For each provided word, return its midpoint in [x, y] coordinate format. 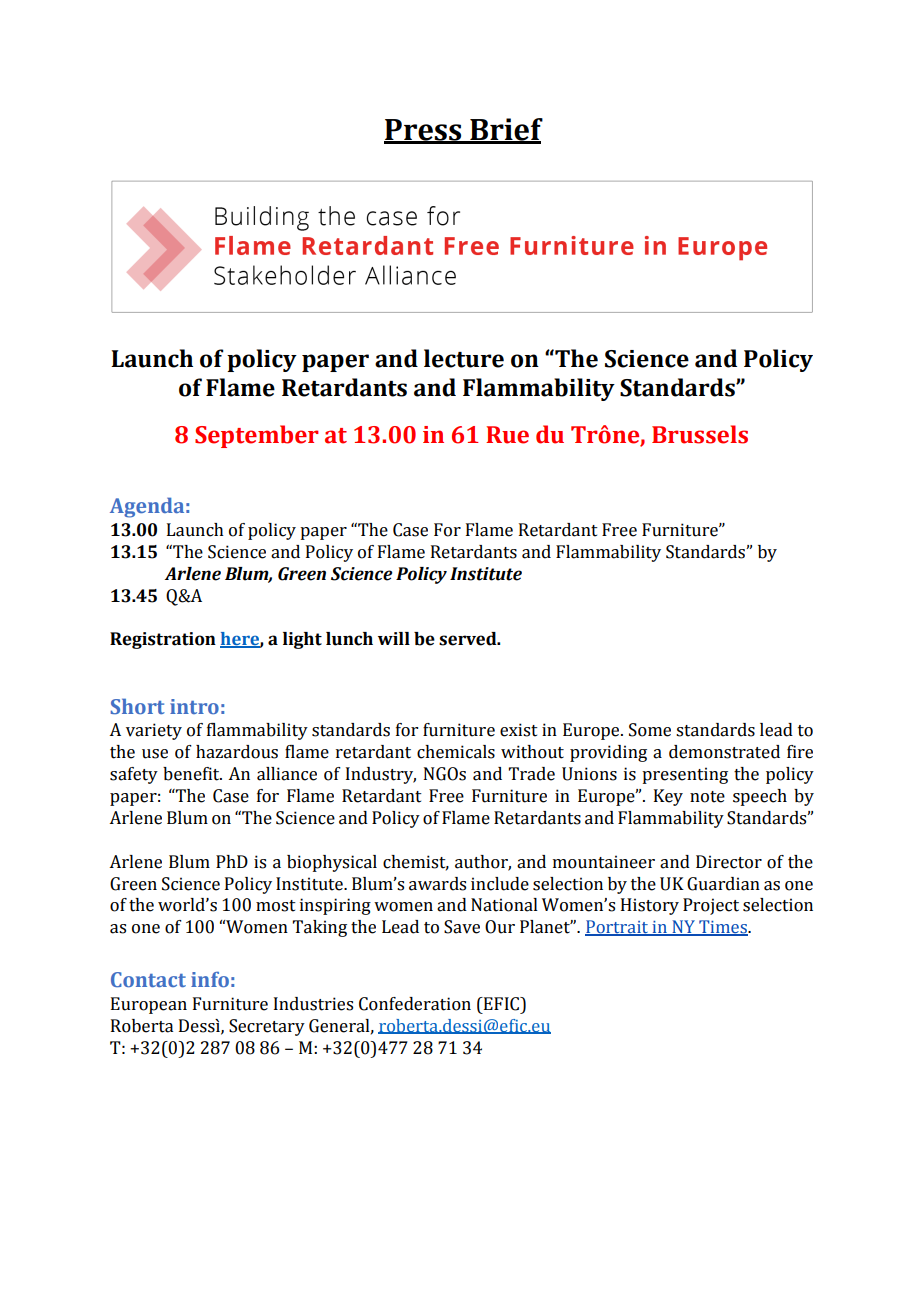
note [707, 797]
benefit [192, 774]
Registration [163, 640]
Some [650, 730]
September [257, 436]
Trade [532, 774]
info [210, 979]
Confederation [415, 1004]
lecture [464, 358]
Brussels [700, 434]
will [394, 638]
